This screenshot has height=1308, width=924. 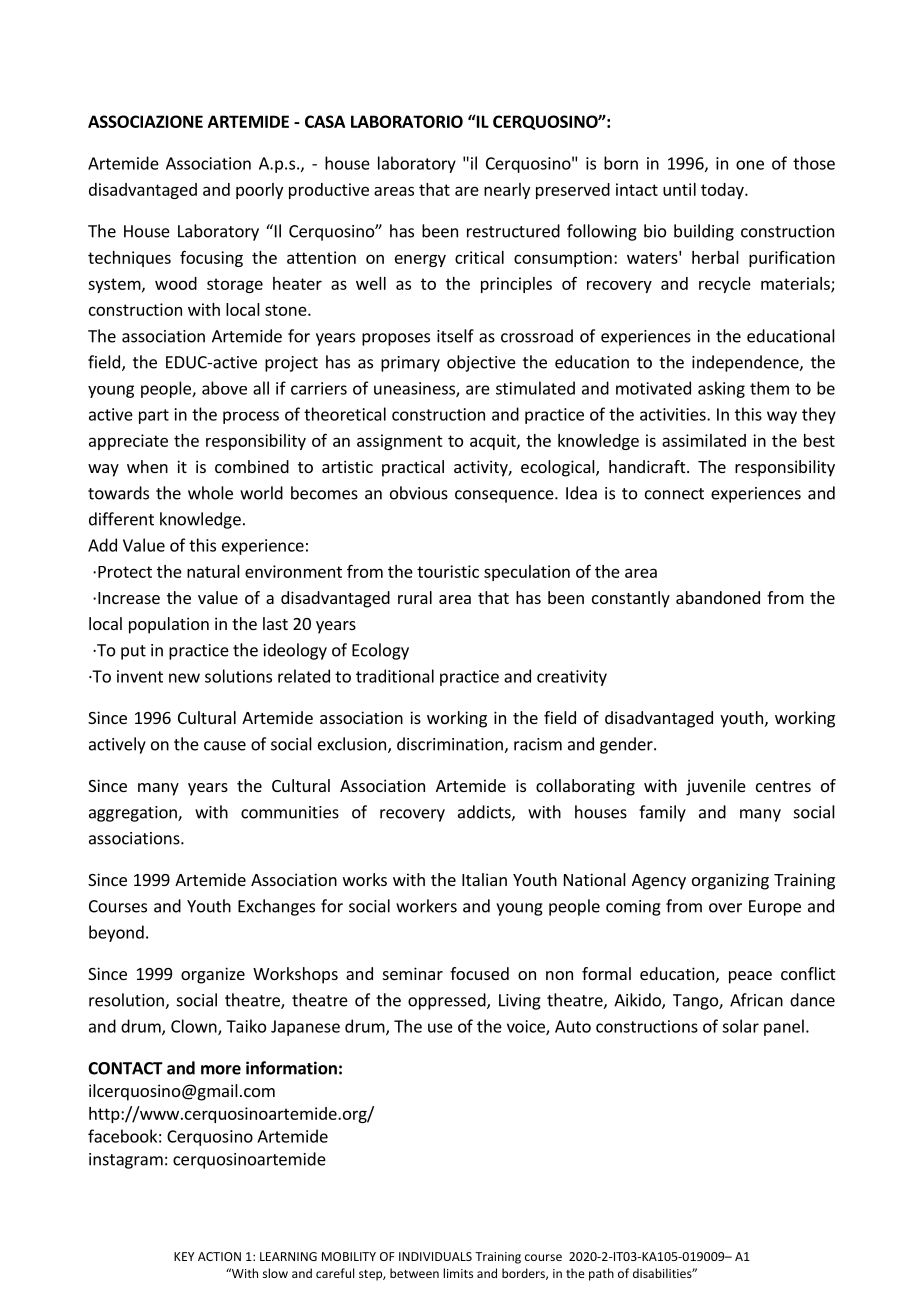 What do you see at coordinates (435, 1256) in the screenshot?
I see `INDIVIDUALS` at bounding box center [435, 1256].
